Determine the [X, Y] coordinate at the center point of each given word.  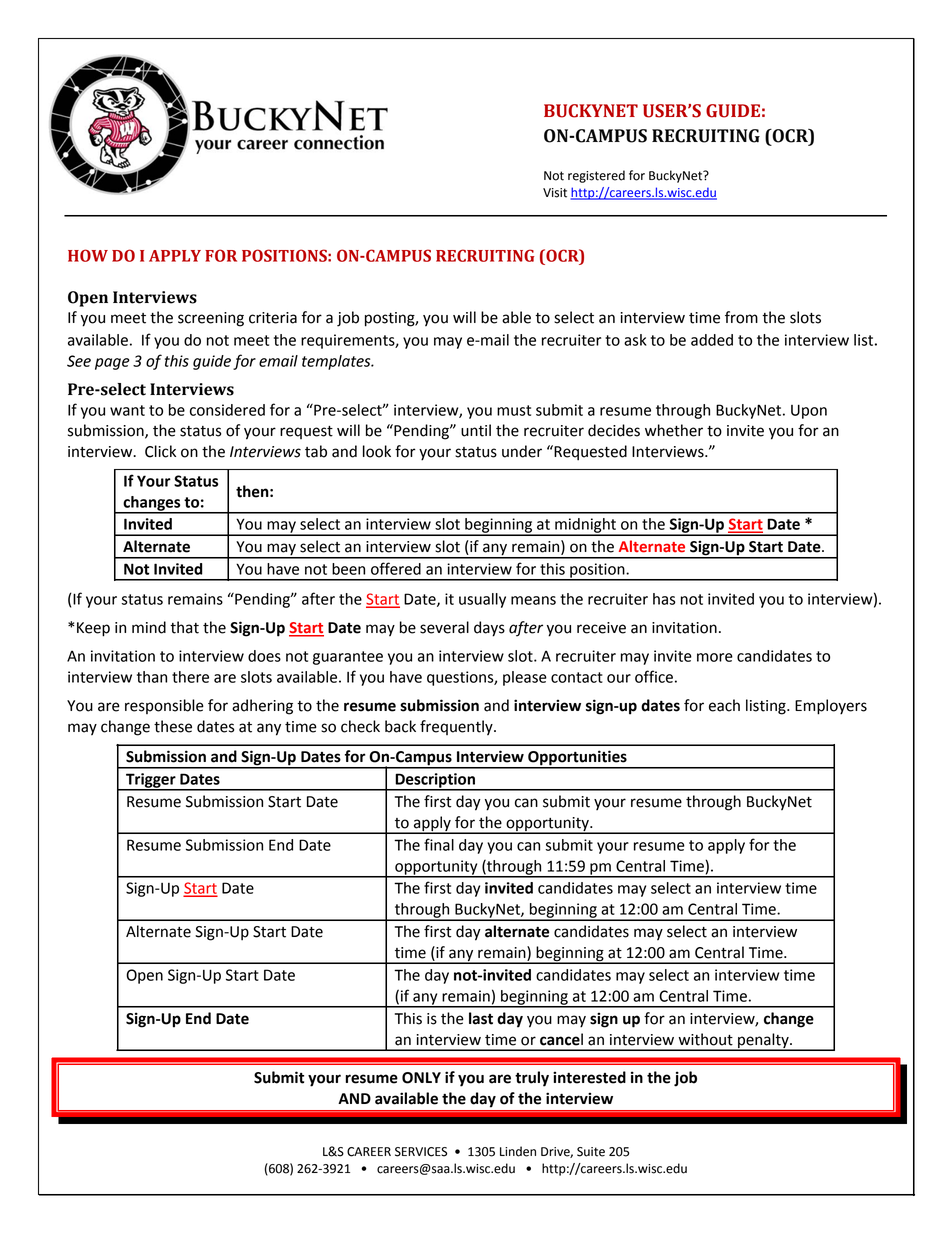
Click [160, 451]
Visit [555, 193]
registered [596, 176]
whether [674, 430]
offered [396, 568]
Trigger [151, 781]
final [439, 844]
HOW [88, 255]
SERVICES [421, 1152]
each [724, 705]
